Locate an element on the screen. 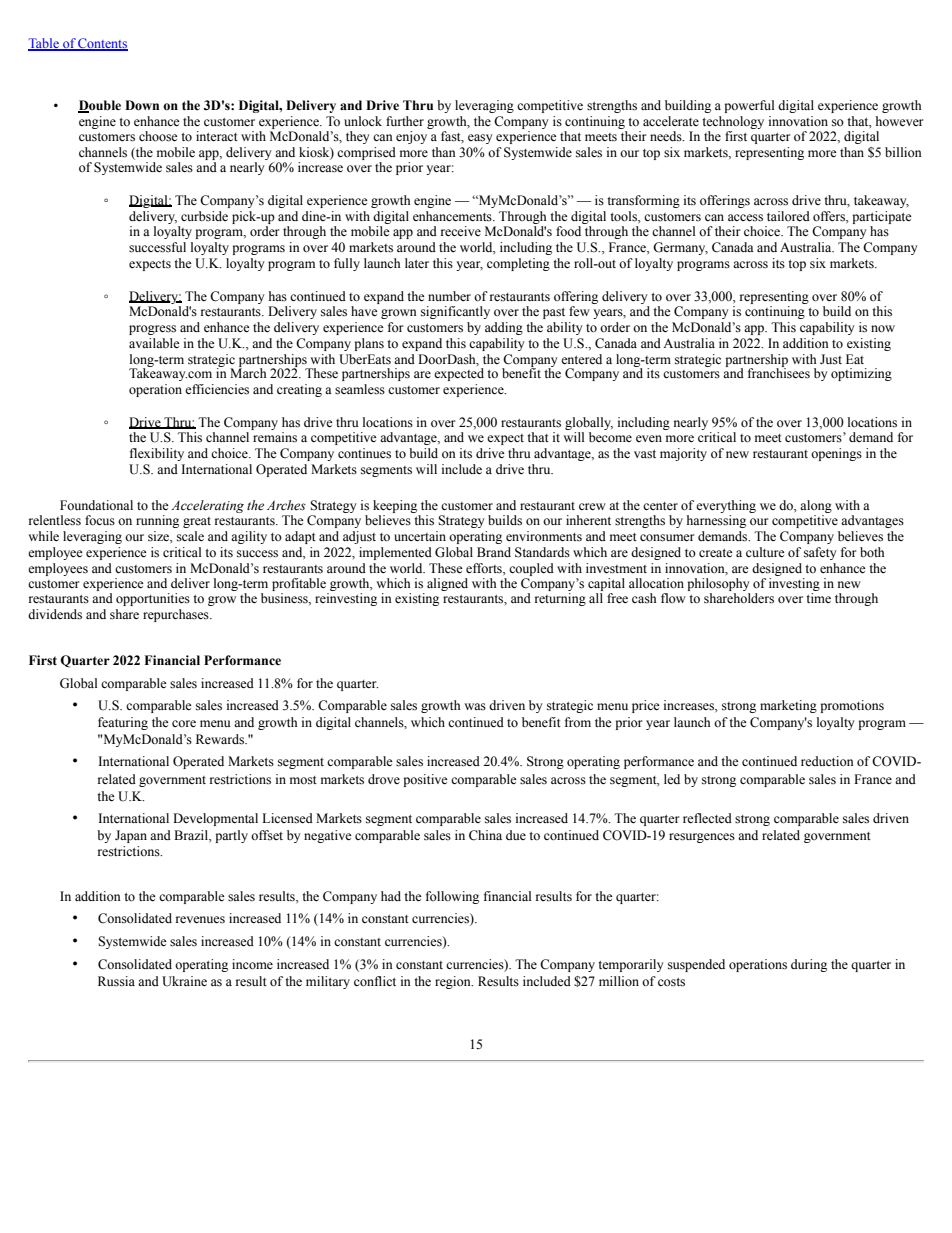 The width and height of the screenshot is (952, 1233). further is located at coordinates (405, 121).
